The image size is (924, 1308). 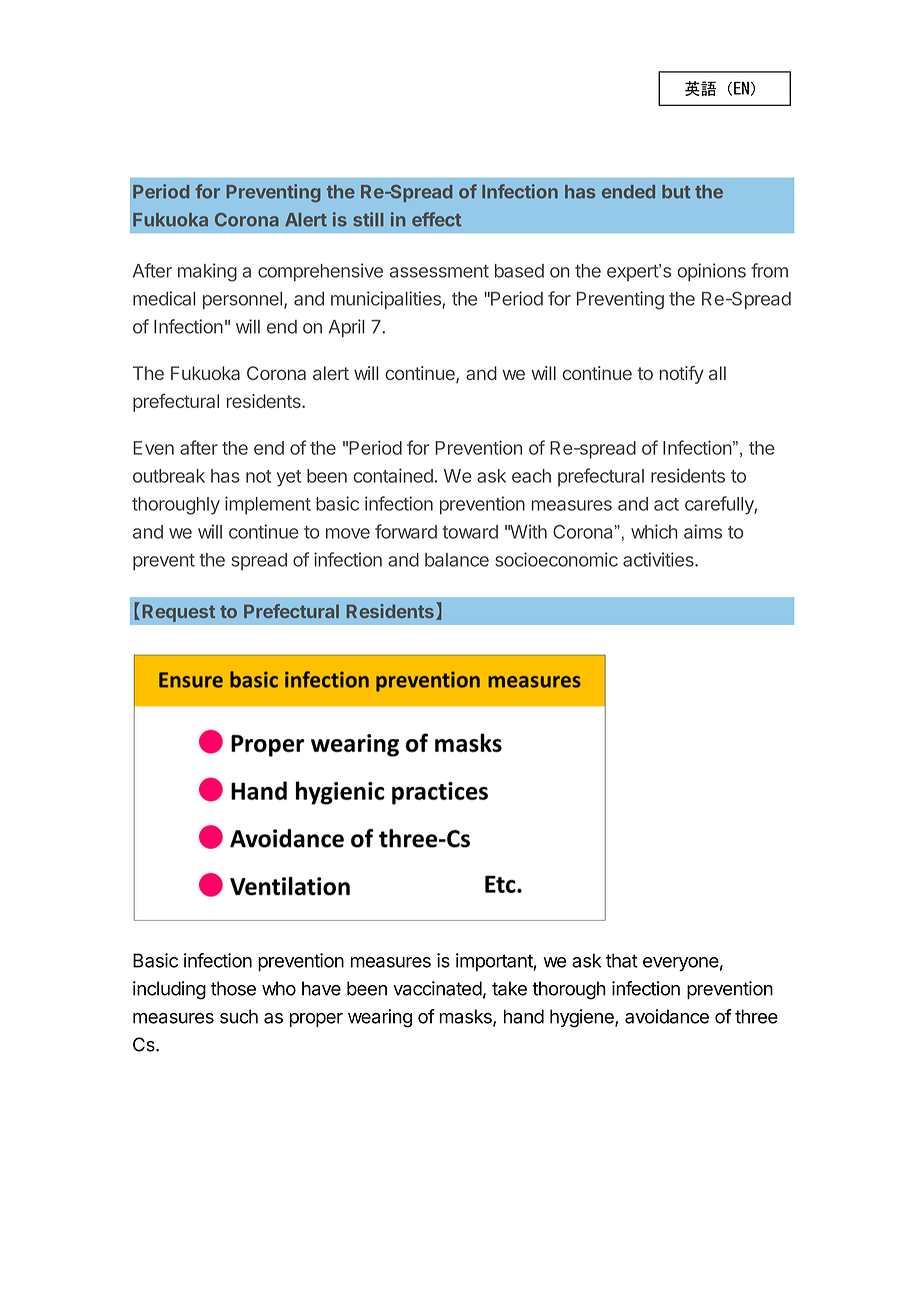 I want to click on Request, so click(x=178, y=613).
